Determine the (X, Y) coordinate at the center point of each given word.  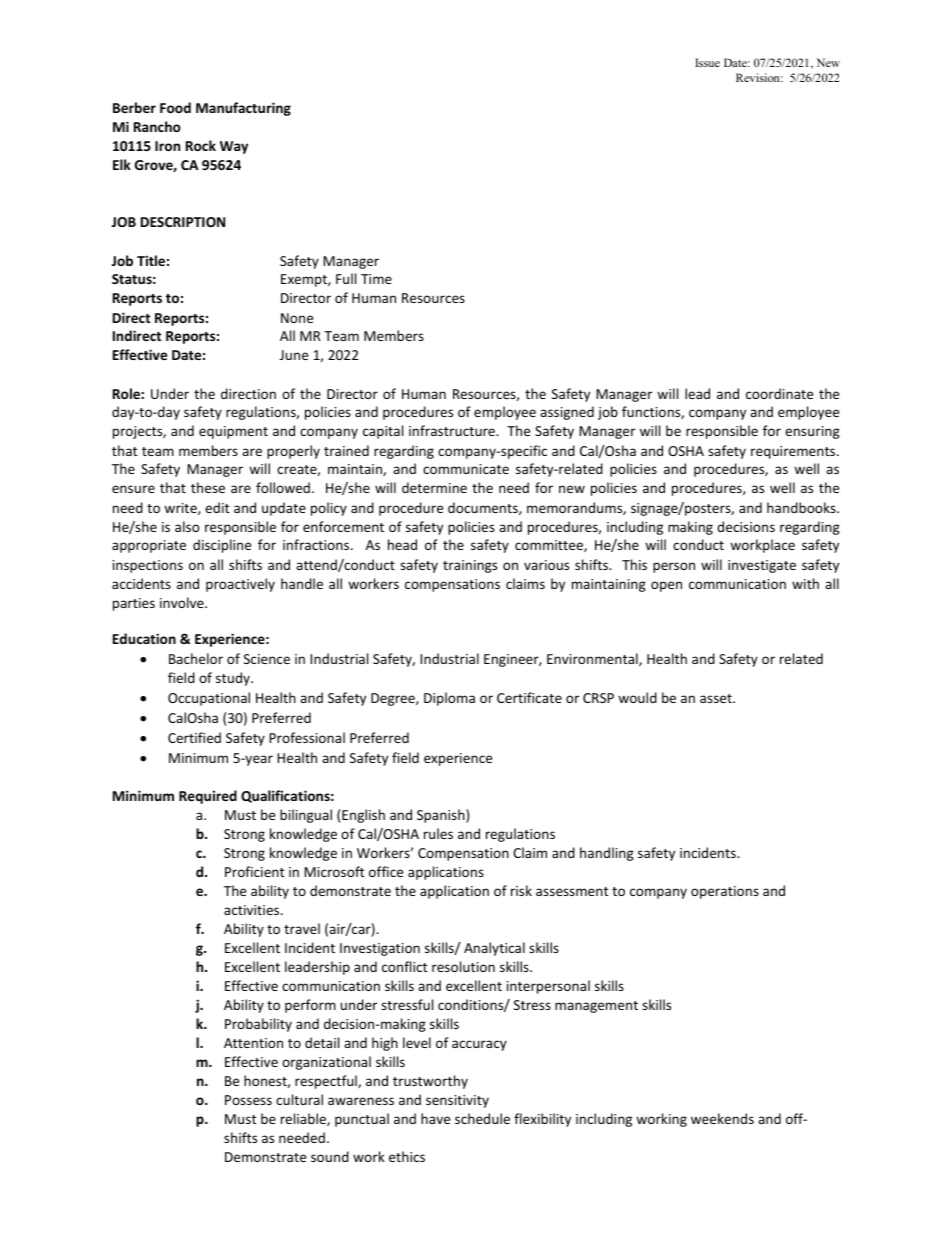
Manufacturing (243, 109)
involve (183, 602)
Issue (707, 62)
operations (725, 892)
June (294, 355)
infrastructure (453, 430)
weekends (722, 1118)
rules (438, 833)
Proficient (254, 871)
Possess (248, 1100)
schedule (482, 1118)
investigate (762, 566)
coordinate (779, 393)
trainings (470, 566)
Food (175, 107)
